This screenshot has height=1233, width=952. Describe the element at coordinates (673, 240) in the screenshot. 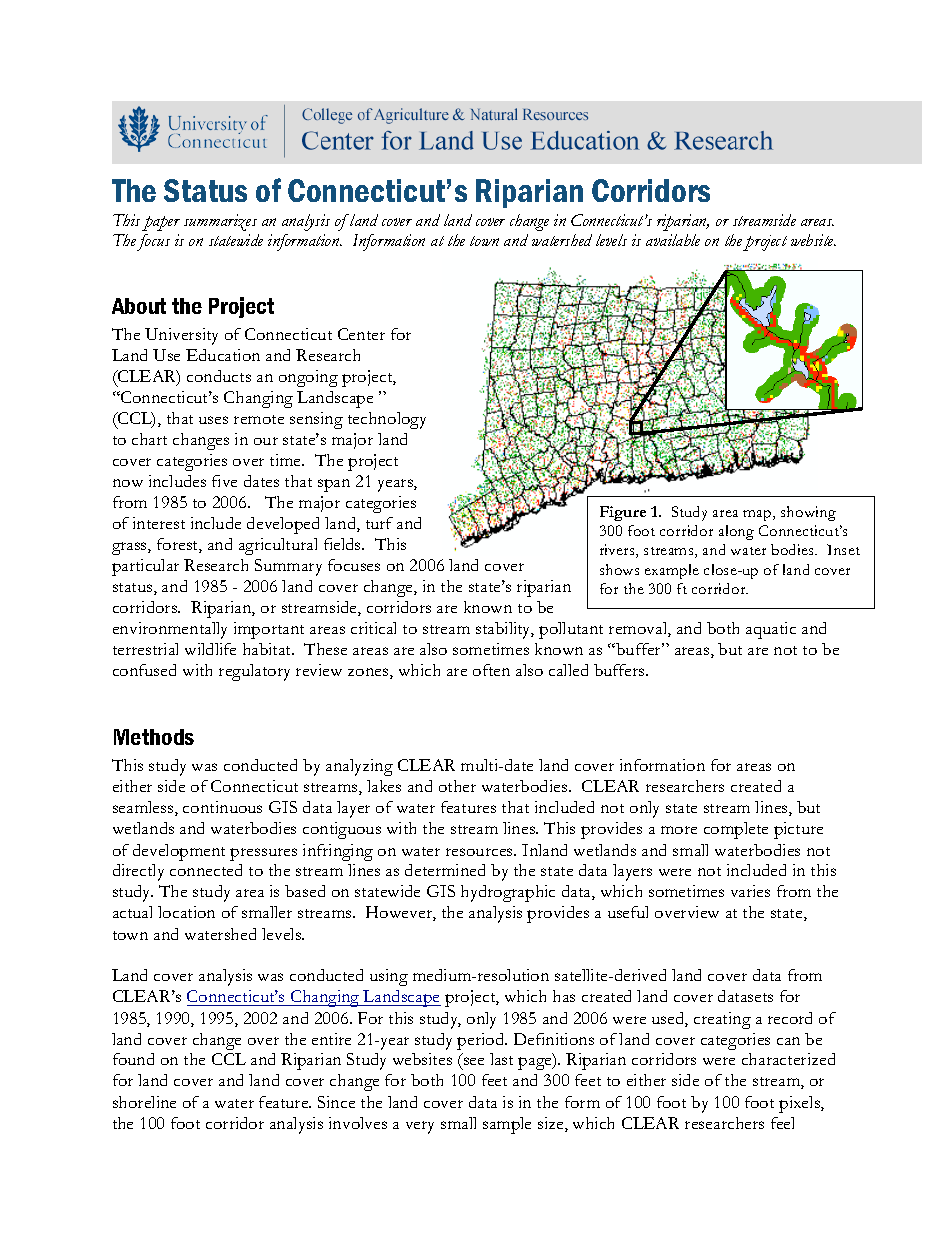

I see `available` at that location.
